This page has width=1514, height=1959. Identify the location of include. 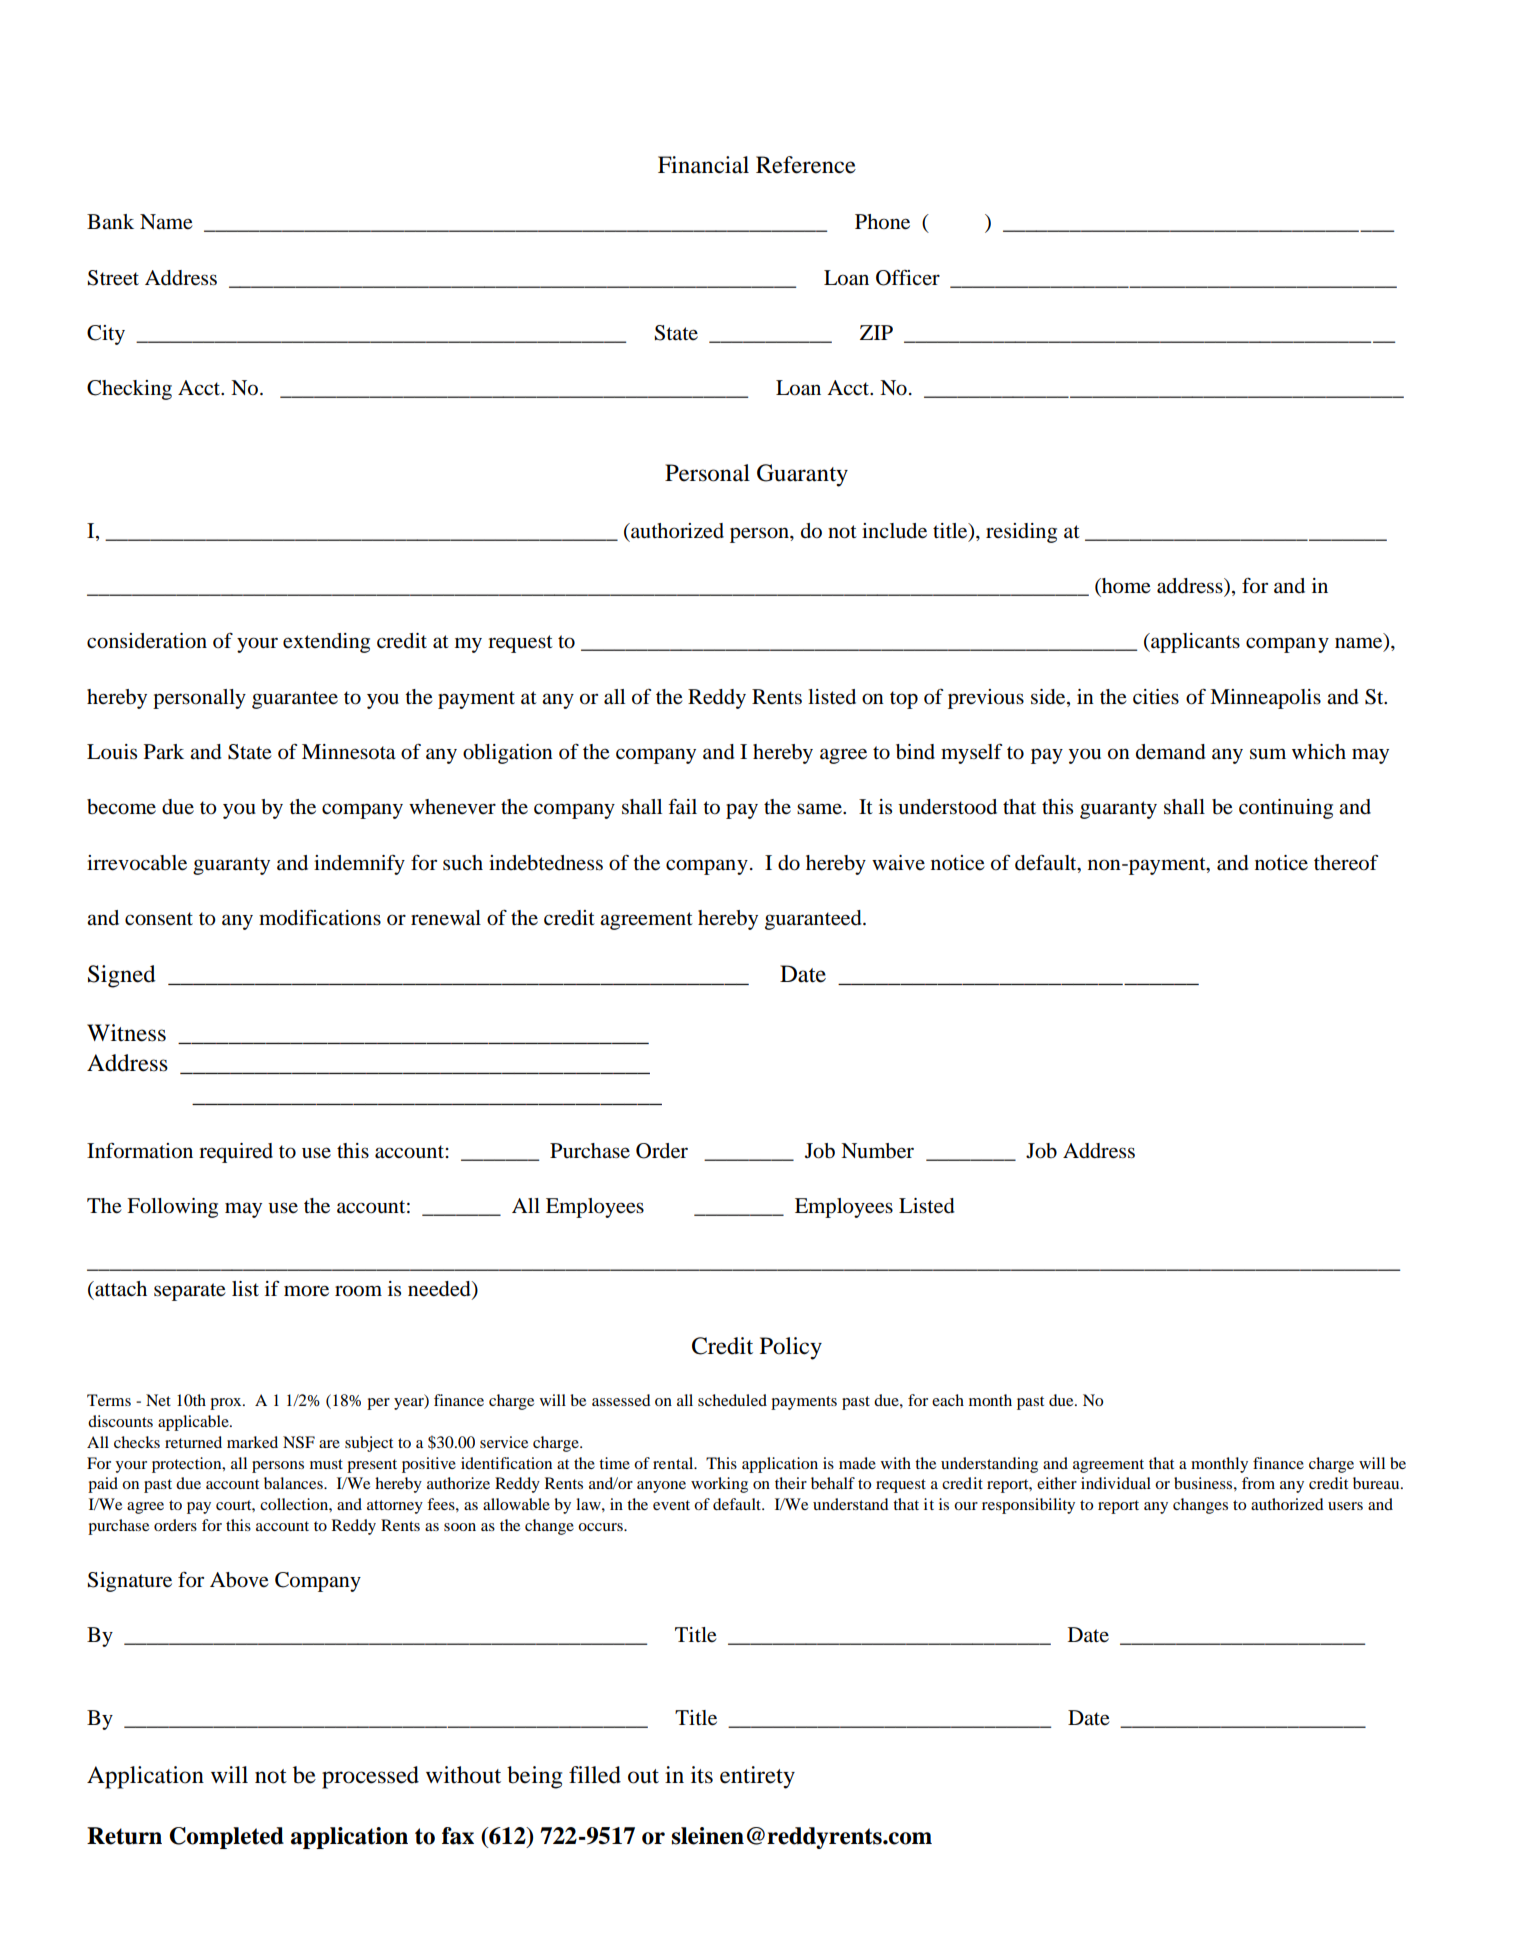
(894, 531).
